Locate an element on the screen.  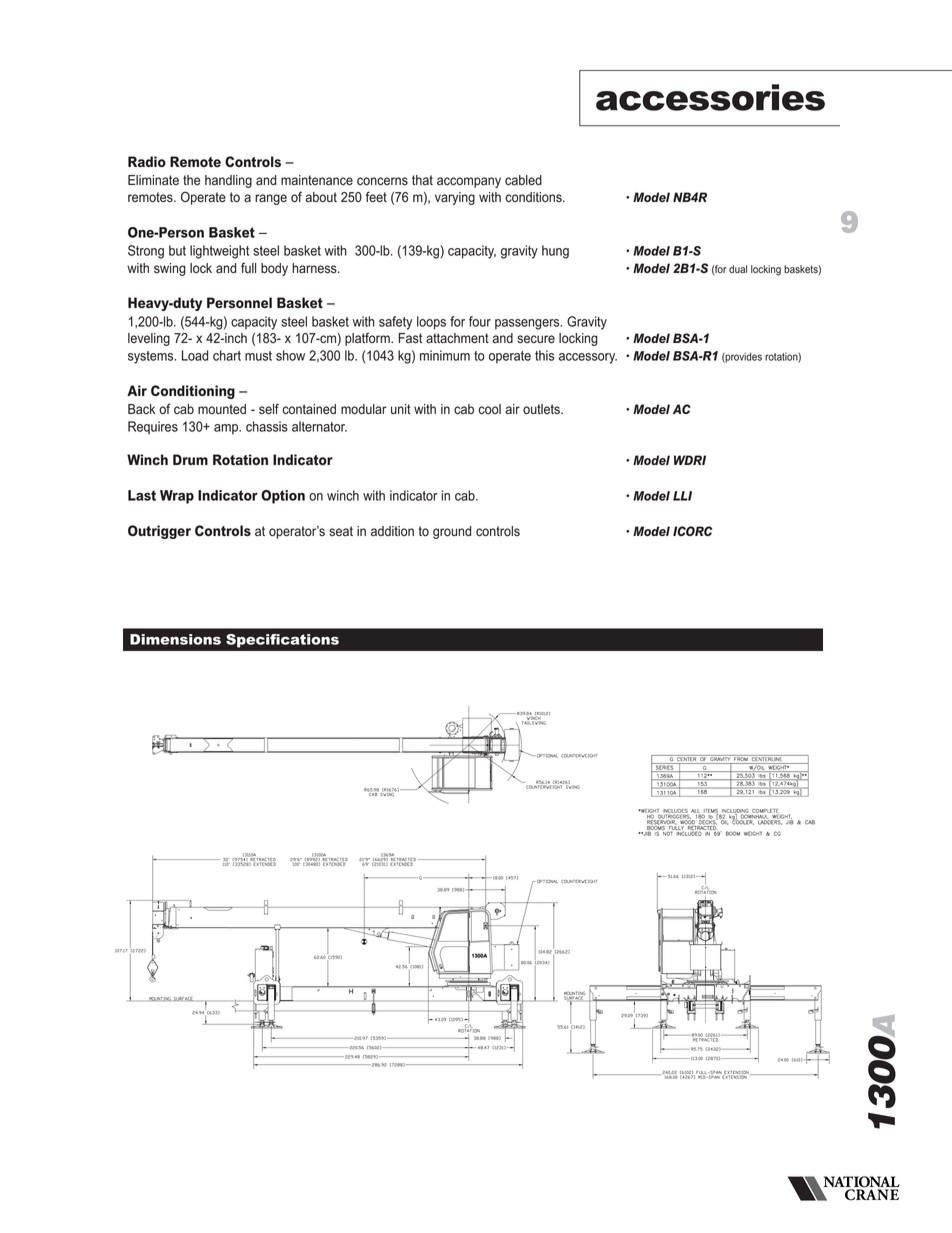
accessories is located at coordinates (710, 97).
